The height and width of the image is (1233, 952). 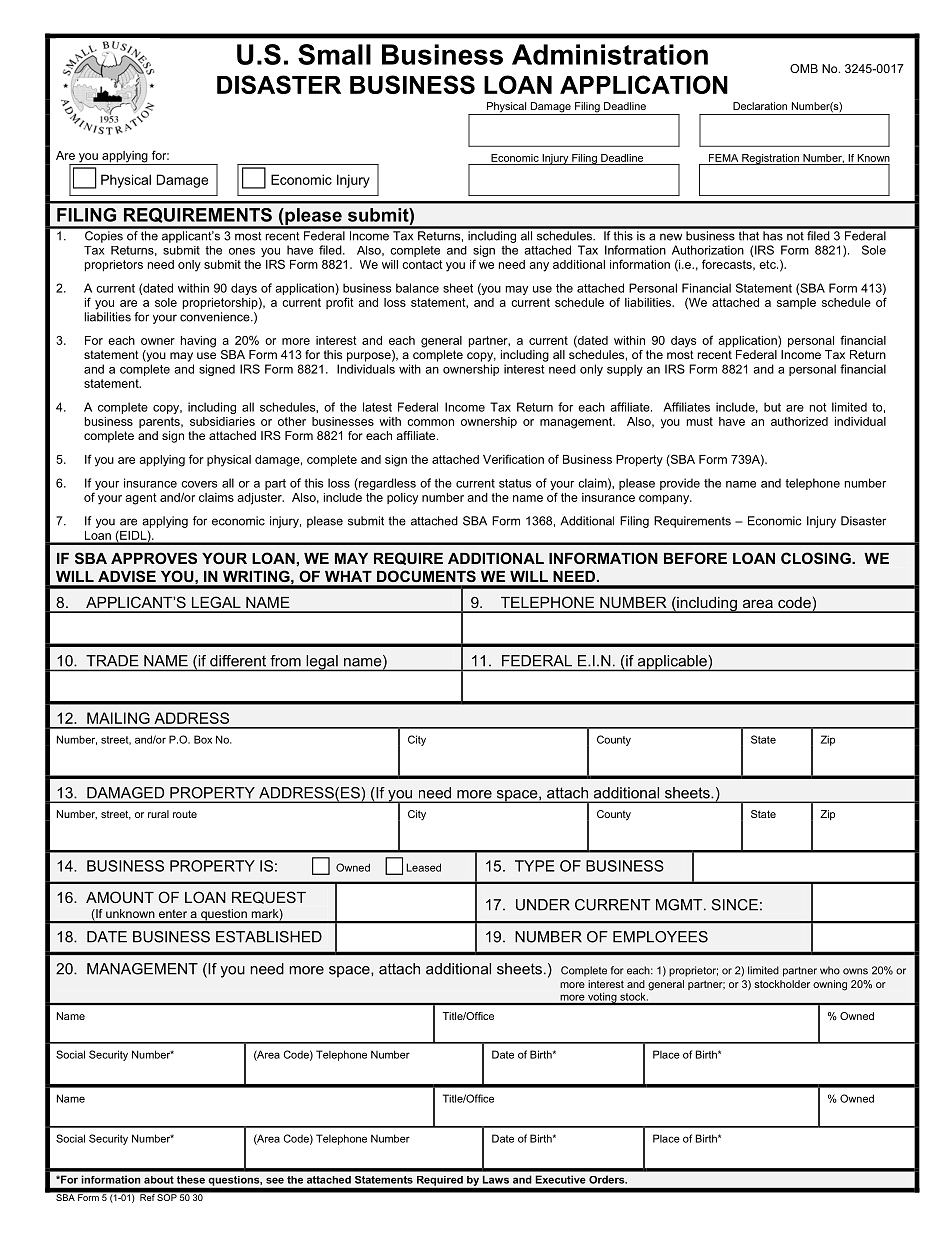 What do you see at coordinates (760, 106) in the image?
I see `Declaration` at bounding box center [760, 106].
